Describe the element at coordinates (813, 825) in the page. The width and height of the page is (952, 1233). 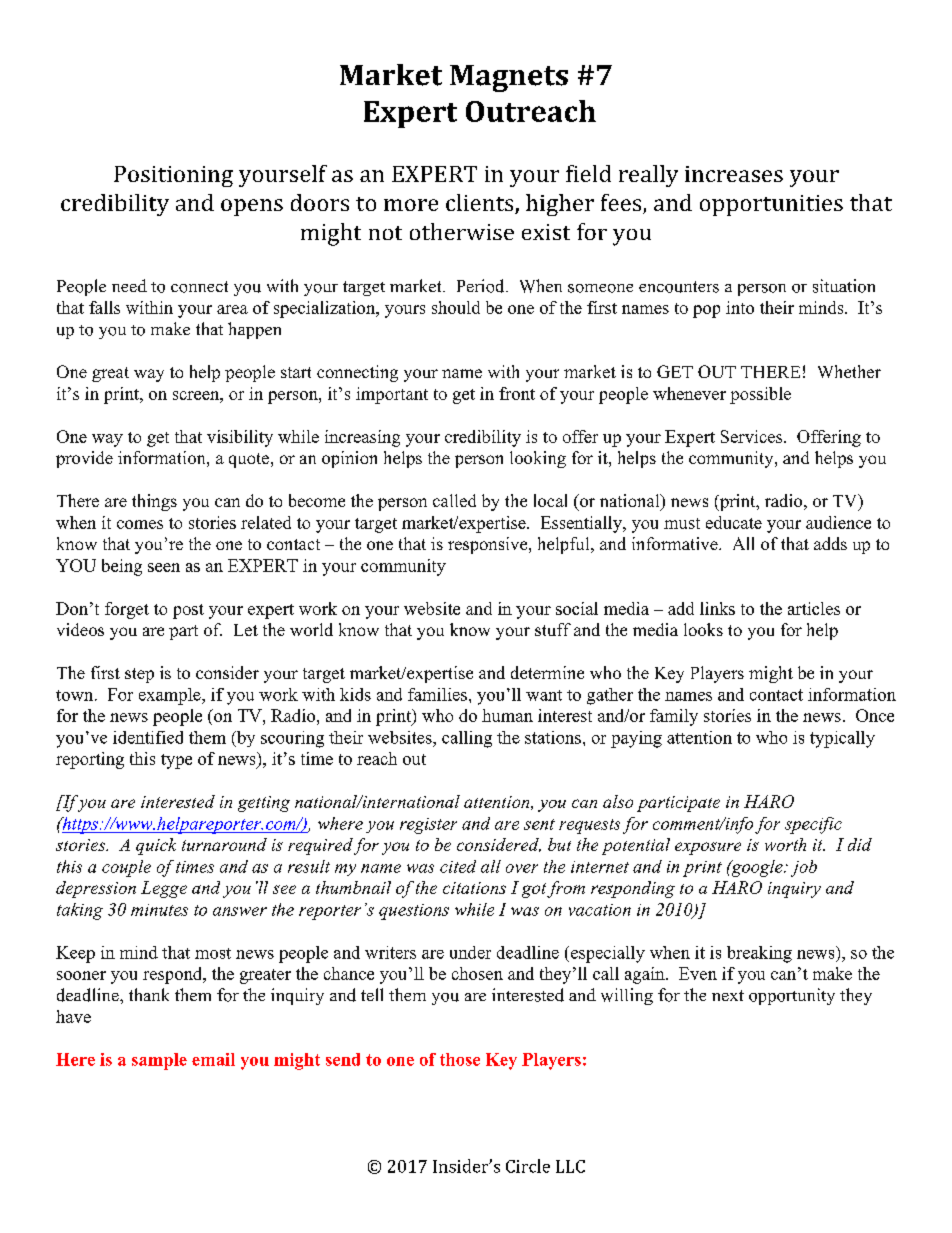
I see `specific` at that location.
